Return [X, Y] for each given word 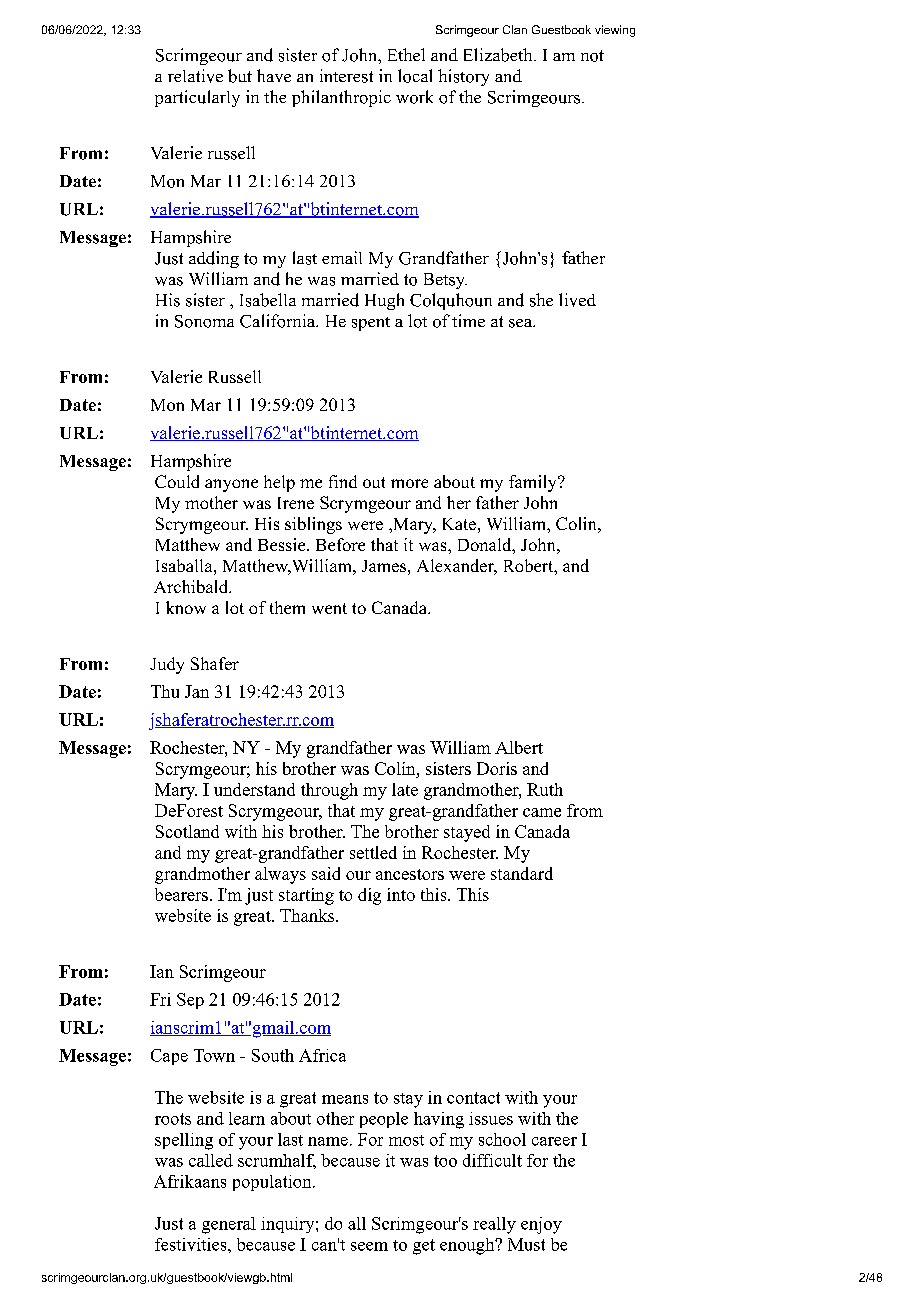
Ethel [406, 54]
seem [369, 1246]
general [229, 1225]
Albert [519, 747]
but [240, 76]
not [592, 56]
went [329, 608]
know [186, 607]
